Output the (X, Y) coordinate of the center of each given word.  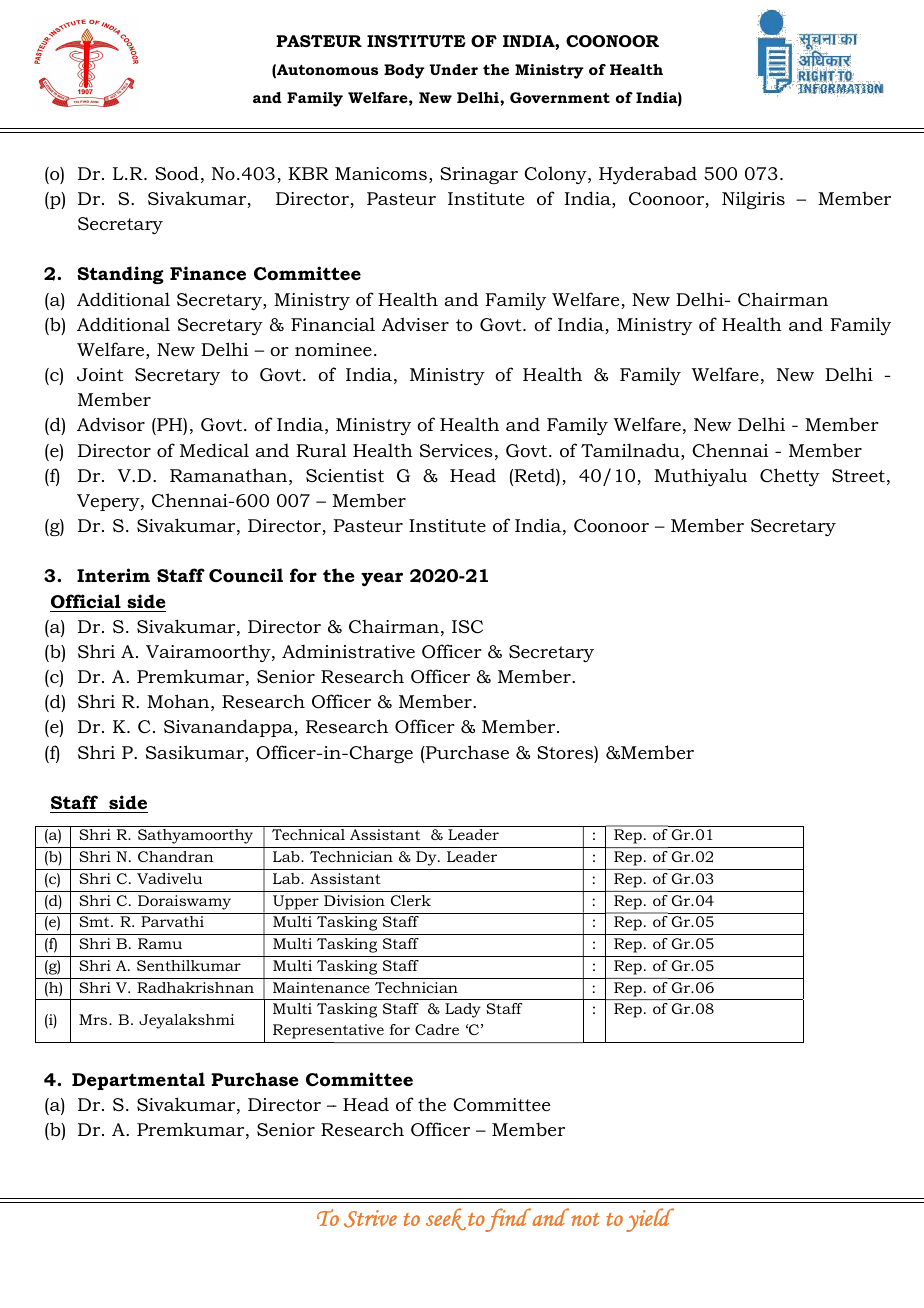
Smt (95, 921)
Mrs (94, 1019)
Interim (113, 575)
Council (246, 575)
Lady (463, 1010)
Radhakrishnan (195, 987)
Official (86, 601)
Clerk (411, 900)
